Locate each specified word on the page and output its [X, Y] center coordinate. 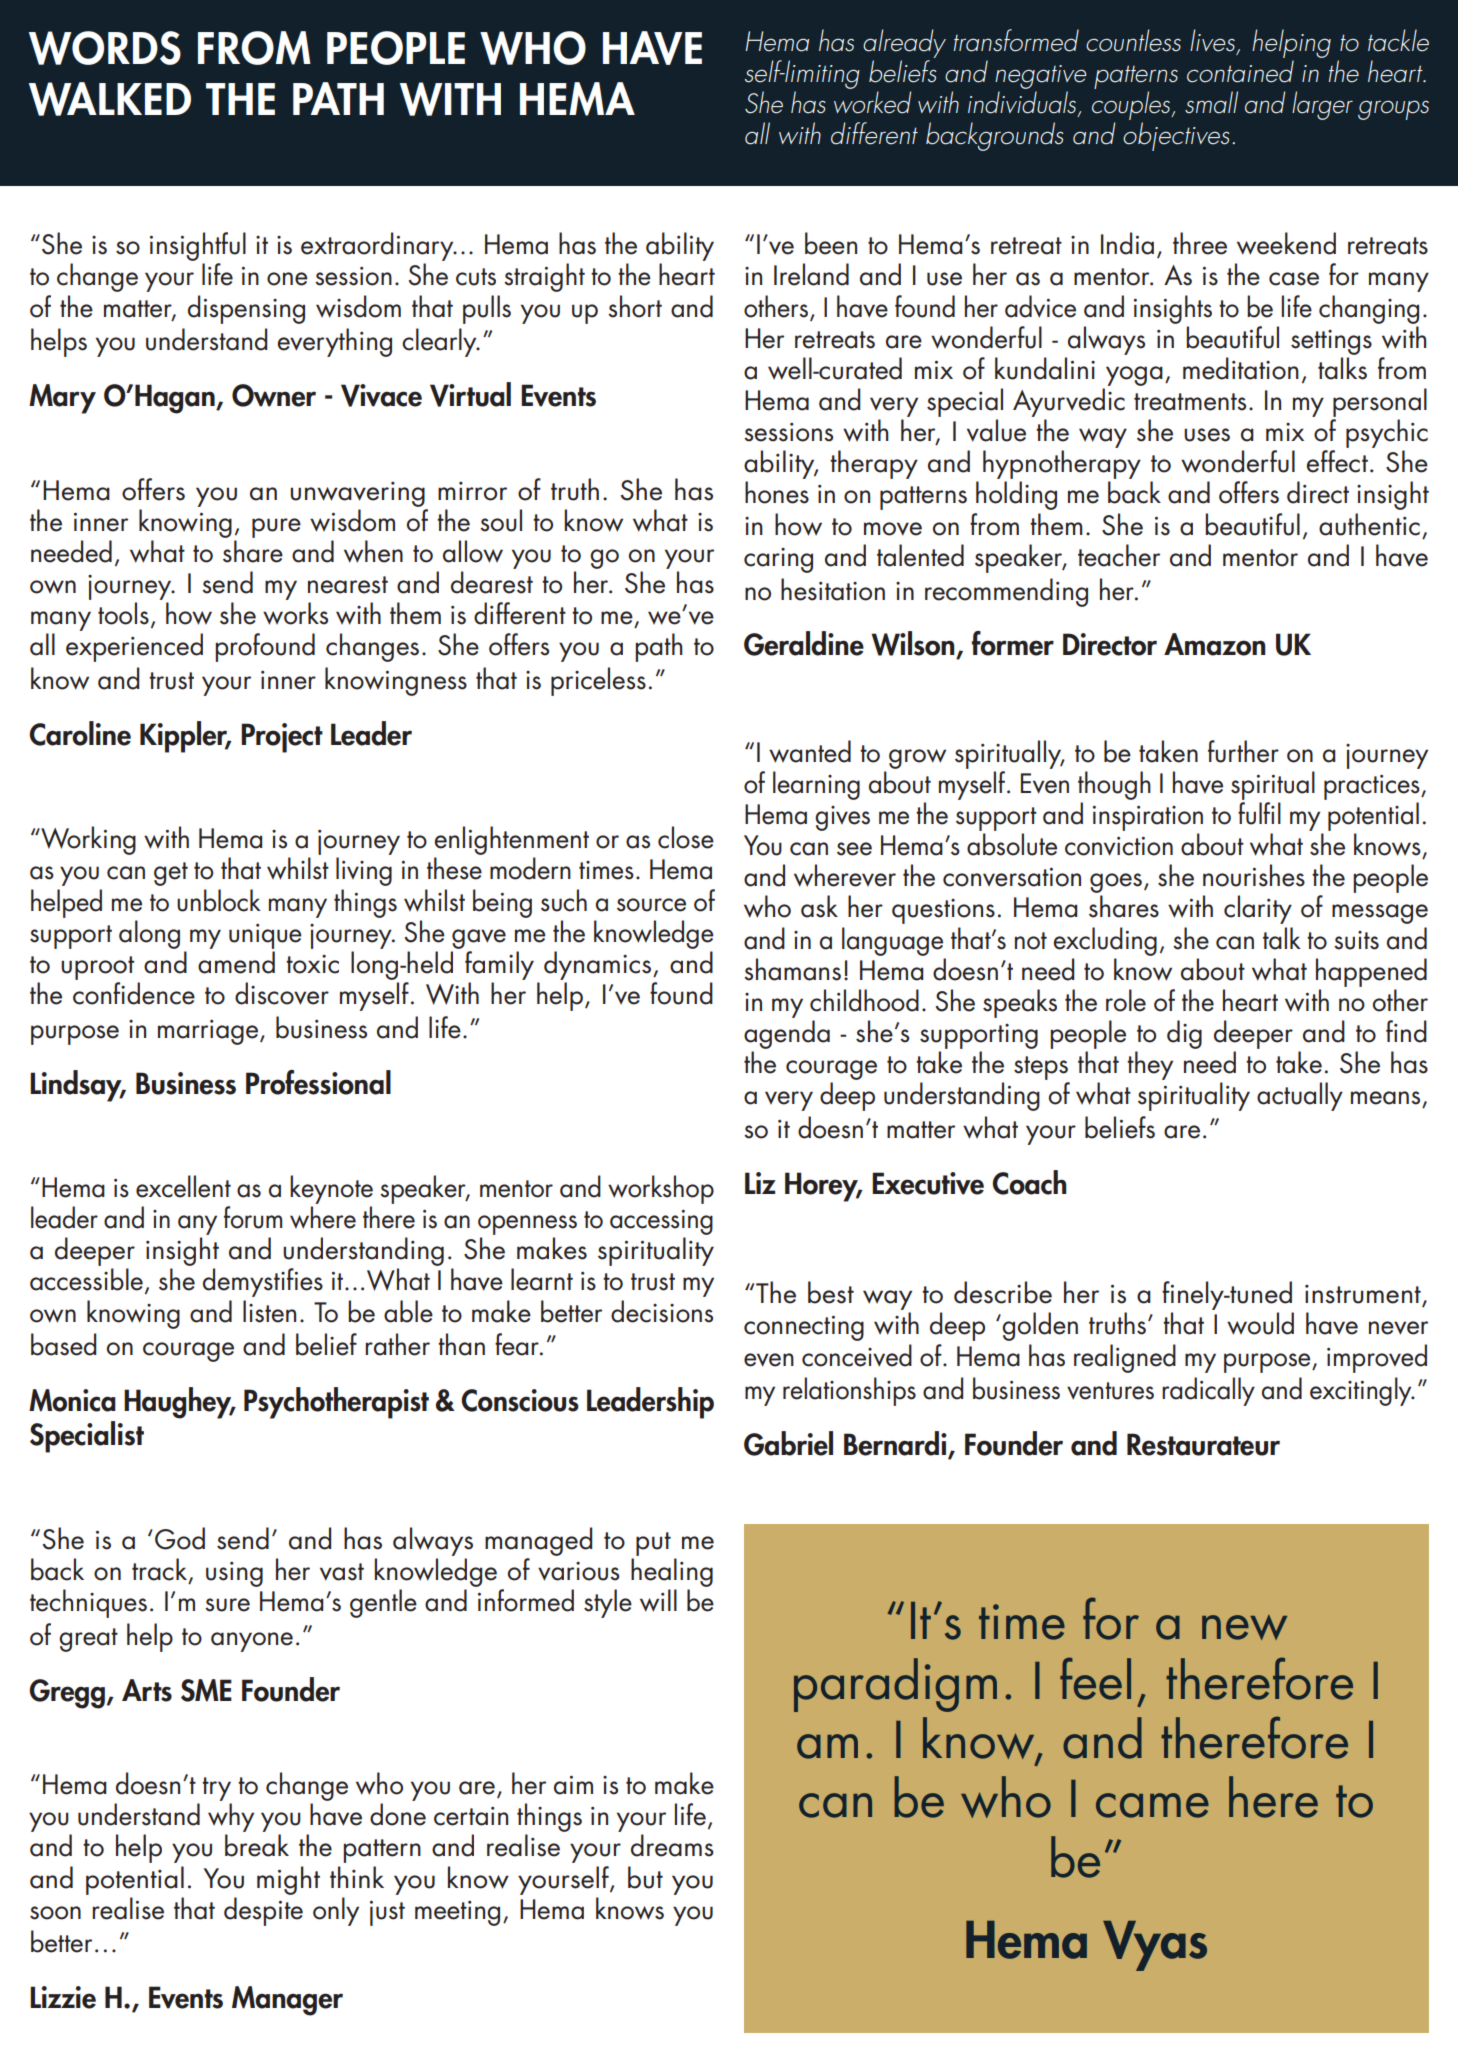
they [1150, 1065]
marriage [209, 1032]
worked [872, 102]
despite [263, 1911]
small [1211, 102]
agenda [787, 1034]
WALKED [110, 99]
